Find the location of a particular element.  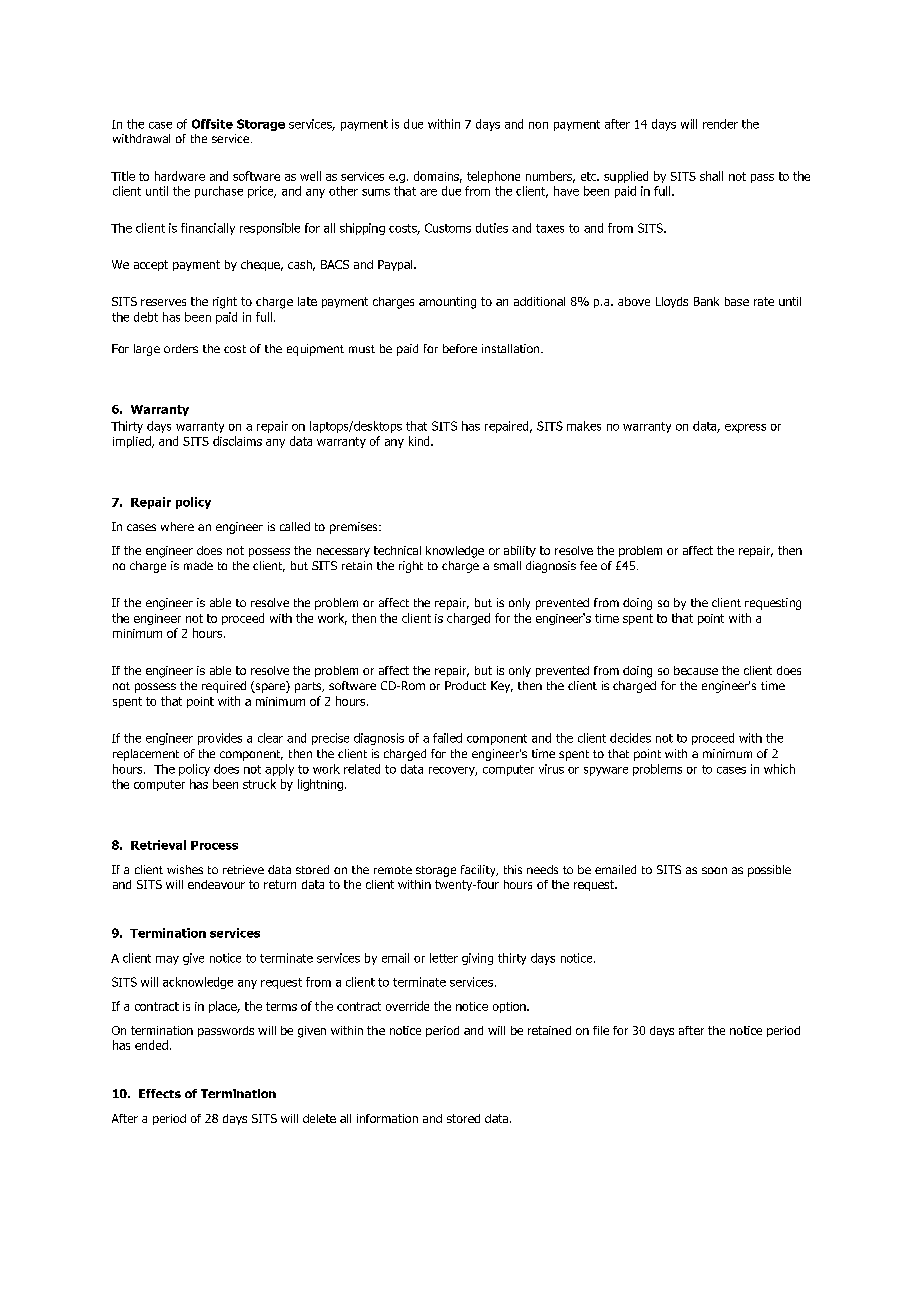

Effects is located at coordinates (160, 1093).
